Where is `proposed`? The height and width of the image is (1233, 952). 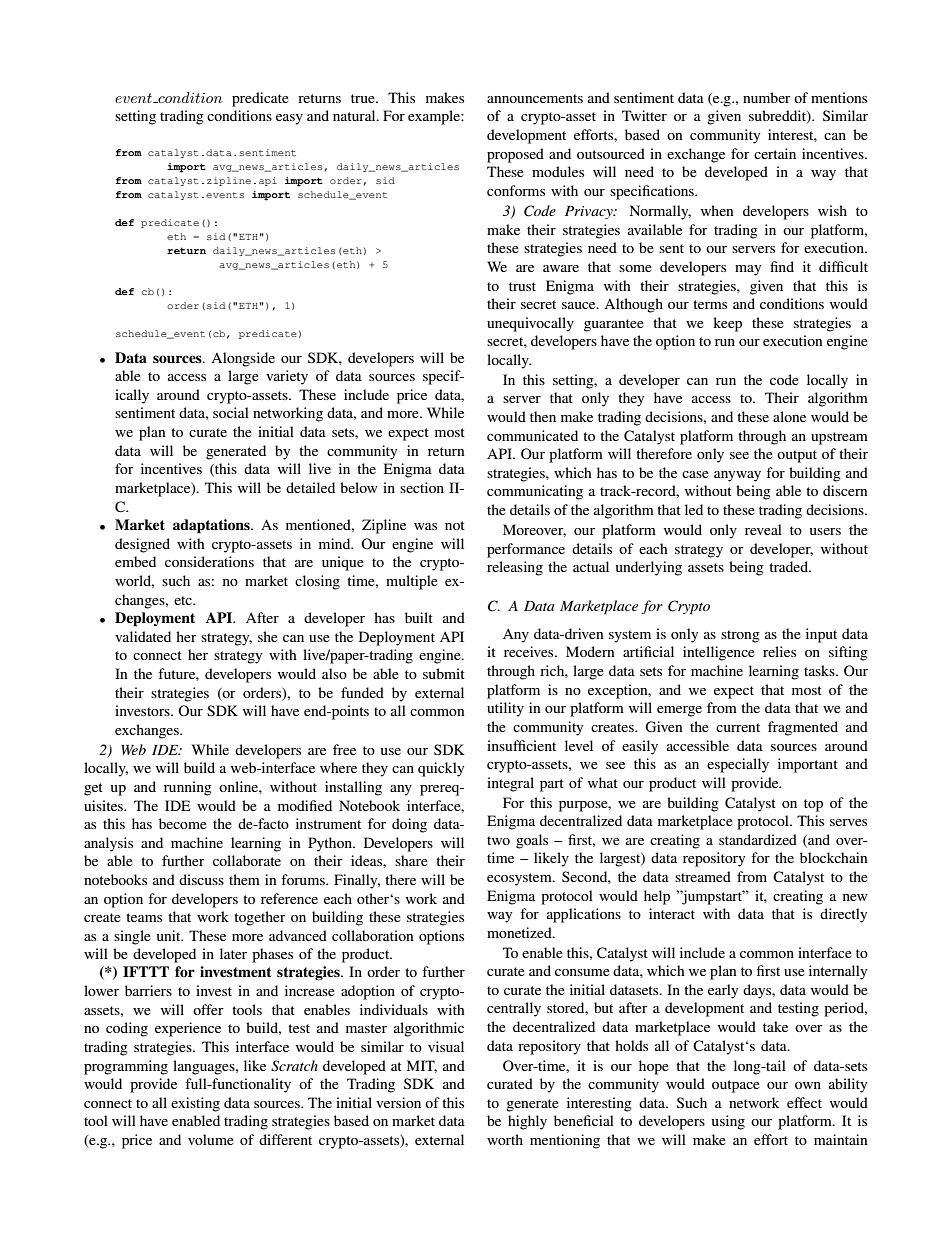
proposed is located at coordinates (515, 155).
